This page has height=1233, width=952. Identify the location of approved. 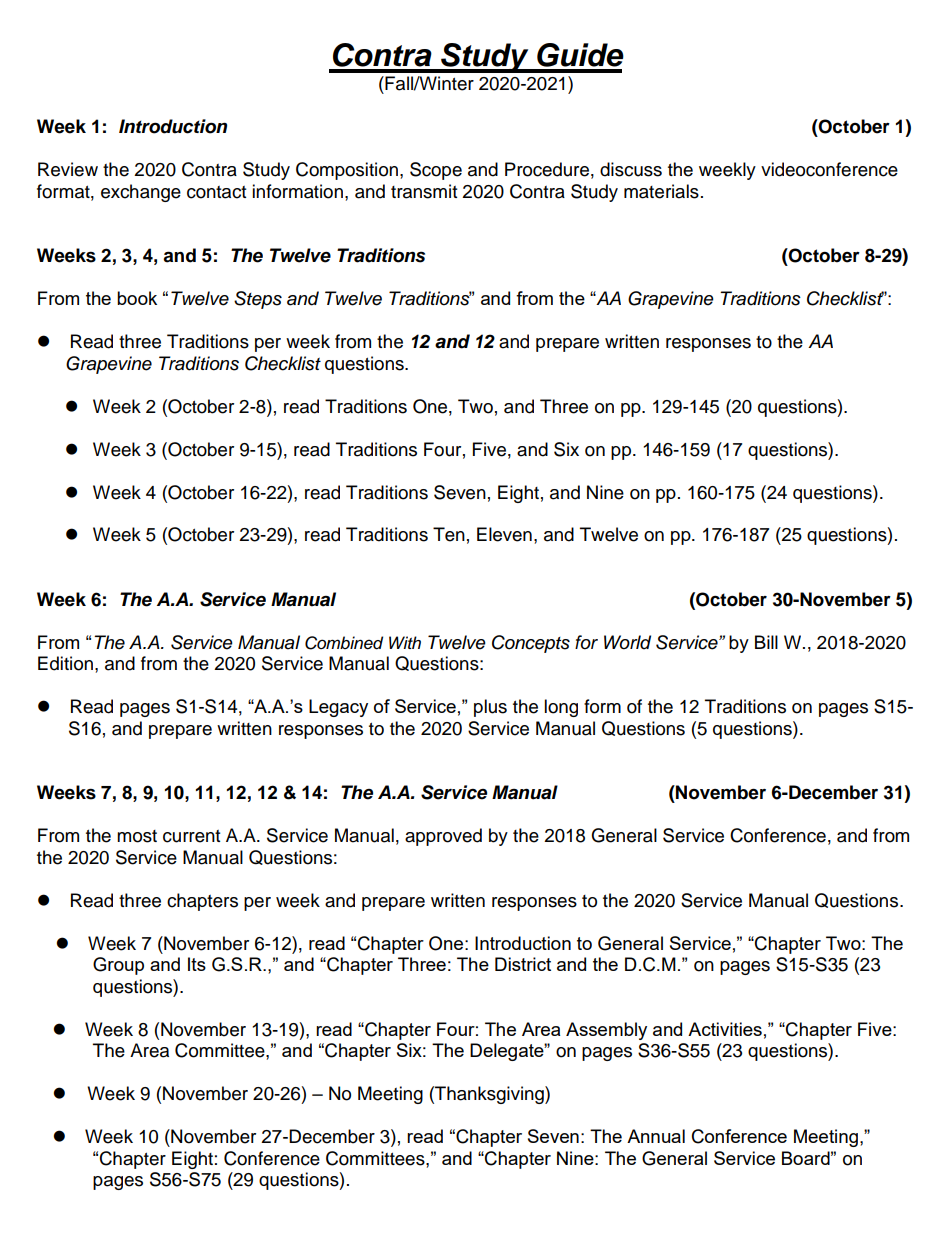
(443, 837).
